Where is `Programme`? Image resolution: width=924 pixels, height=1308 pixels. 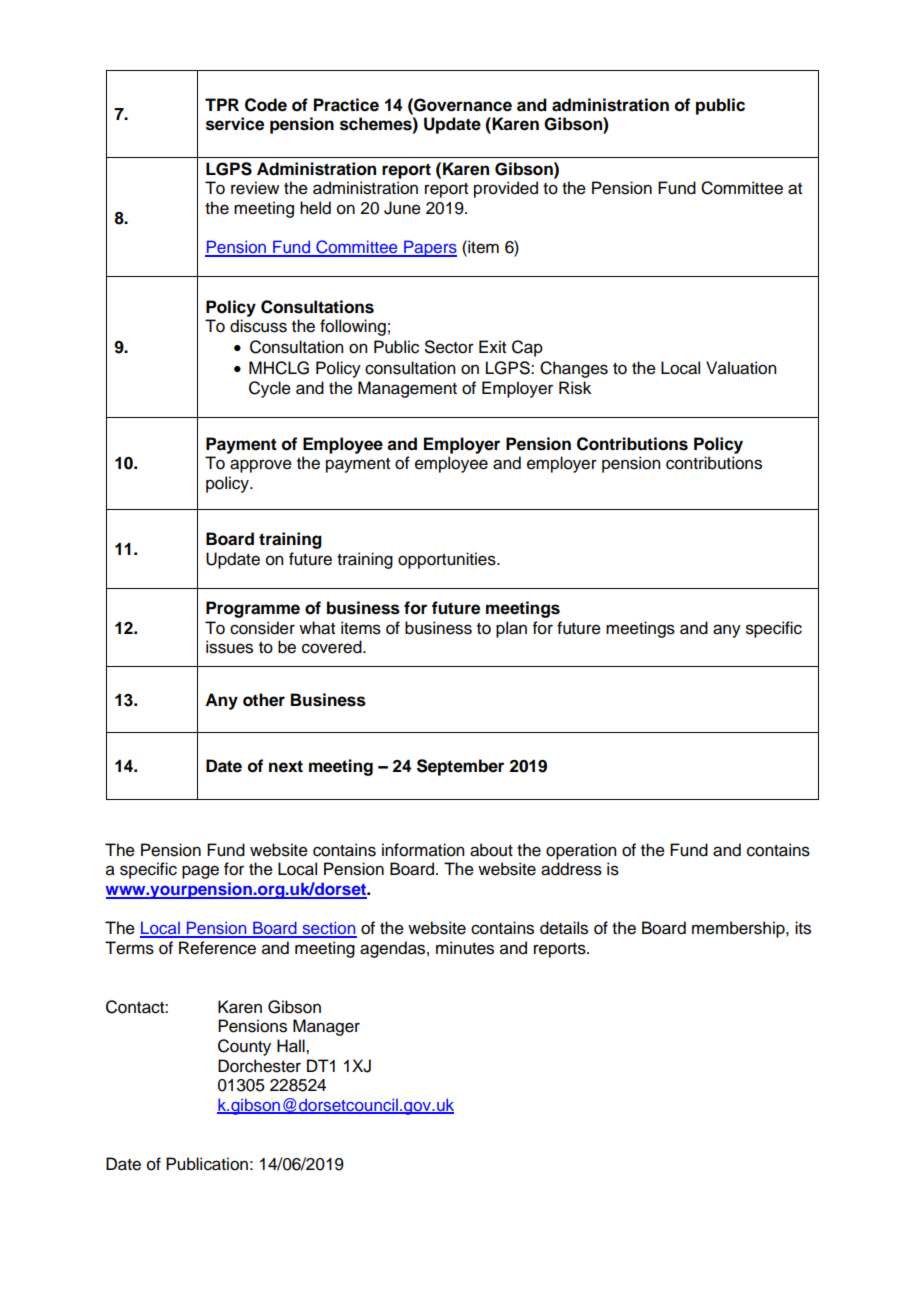
Programme is located at coordinates (253, 609).
